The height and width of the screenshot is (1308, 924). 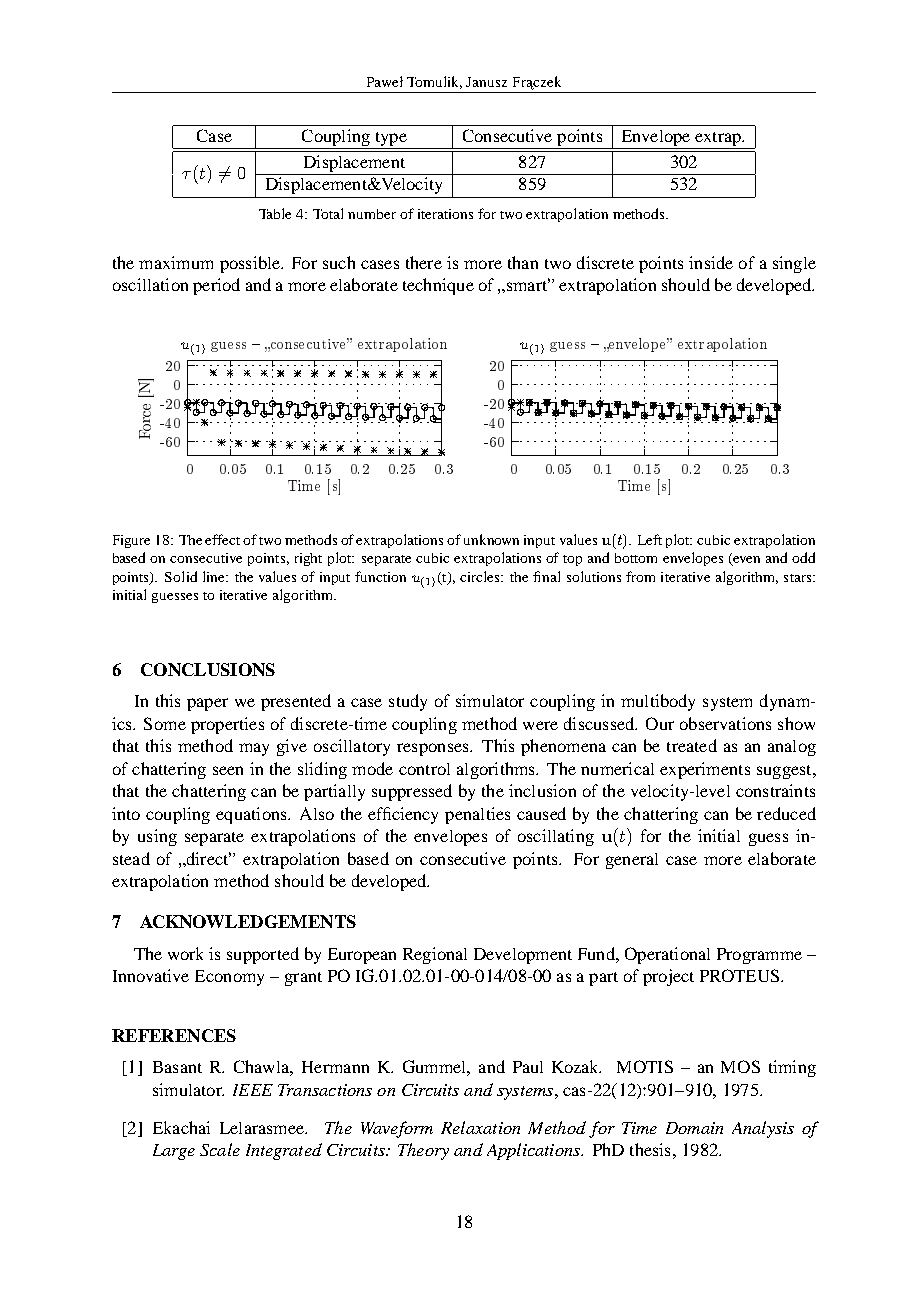 What do you see at coordinates (438, 286) in the screenshot?
I see `technique` at bounding box center [438, 286].
